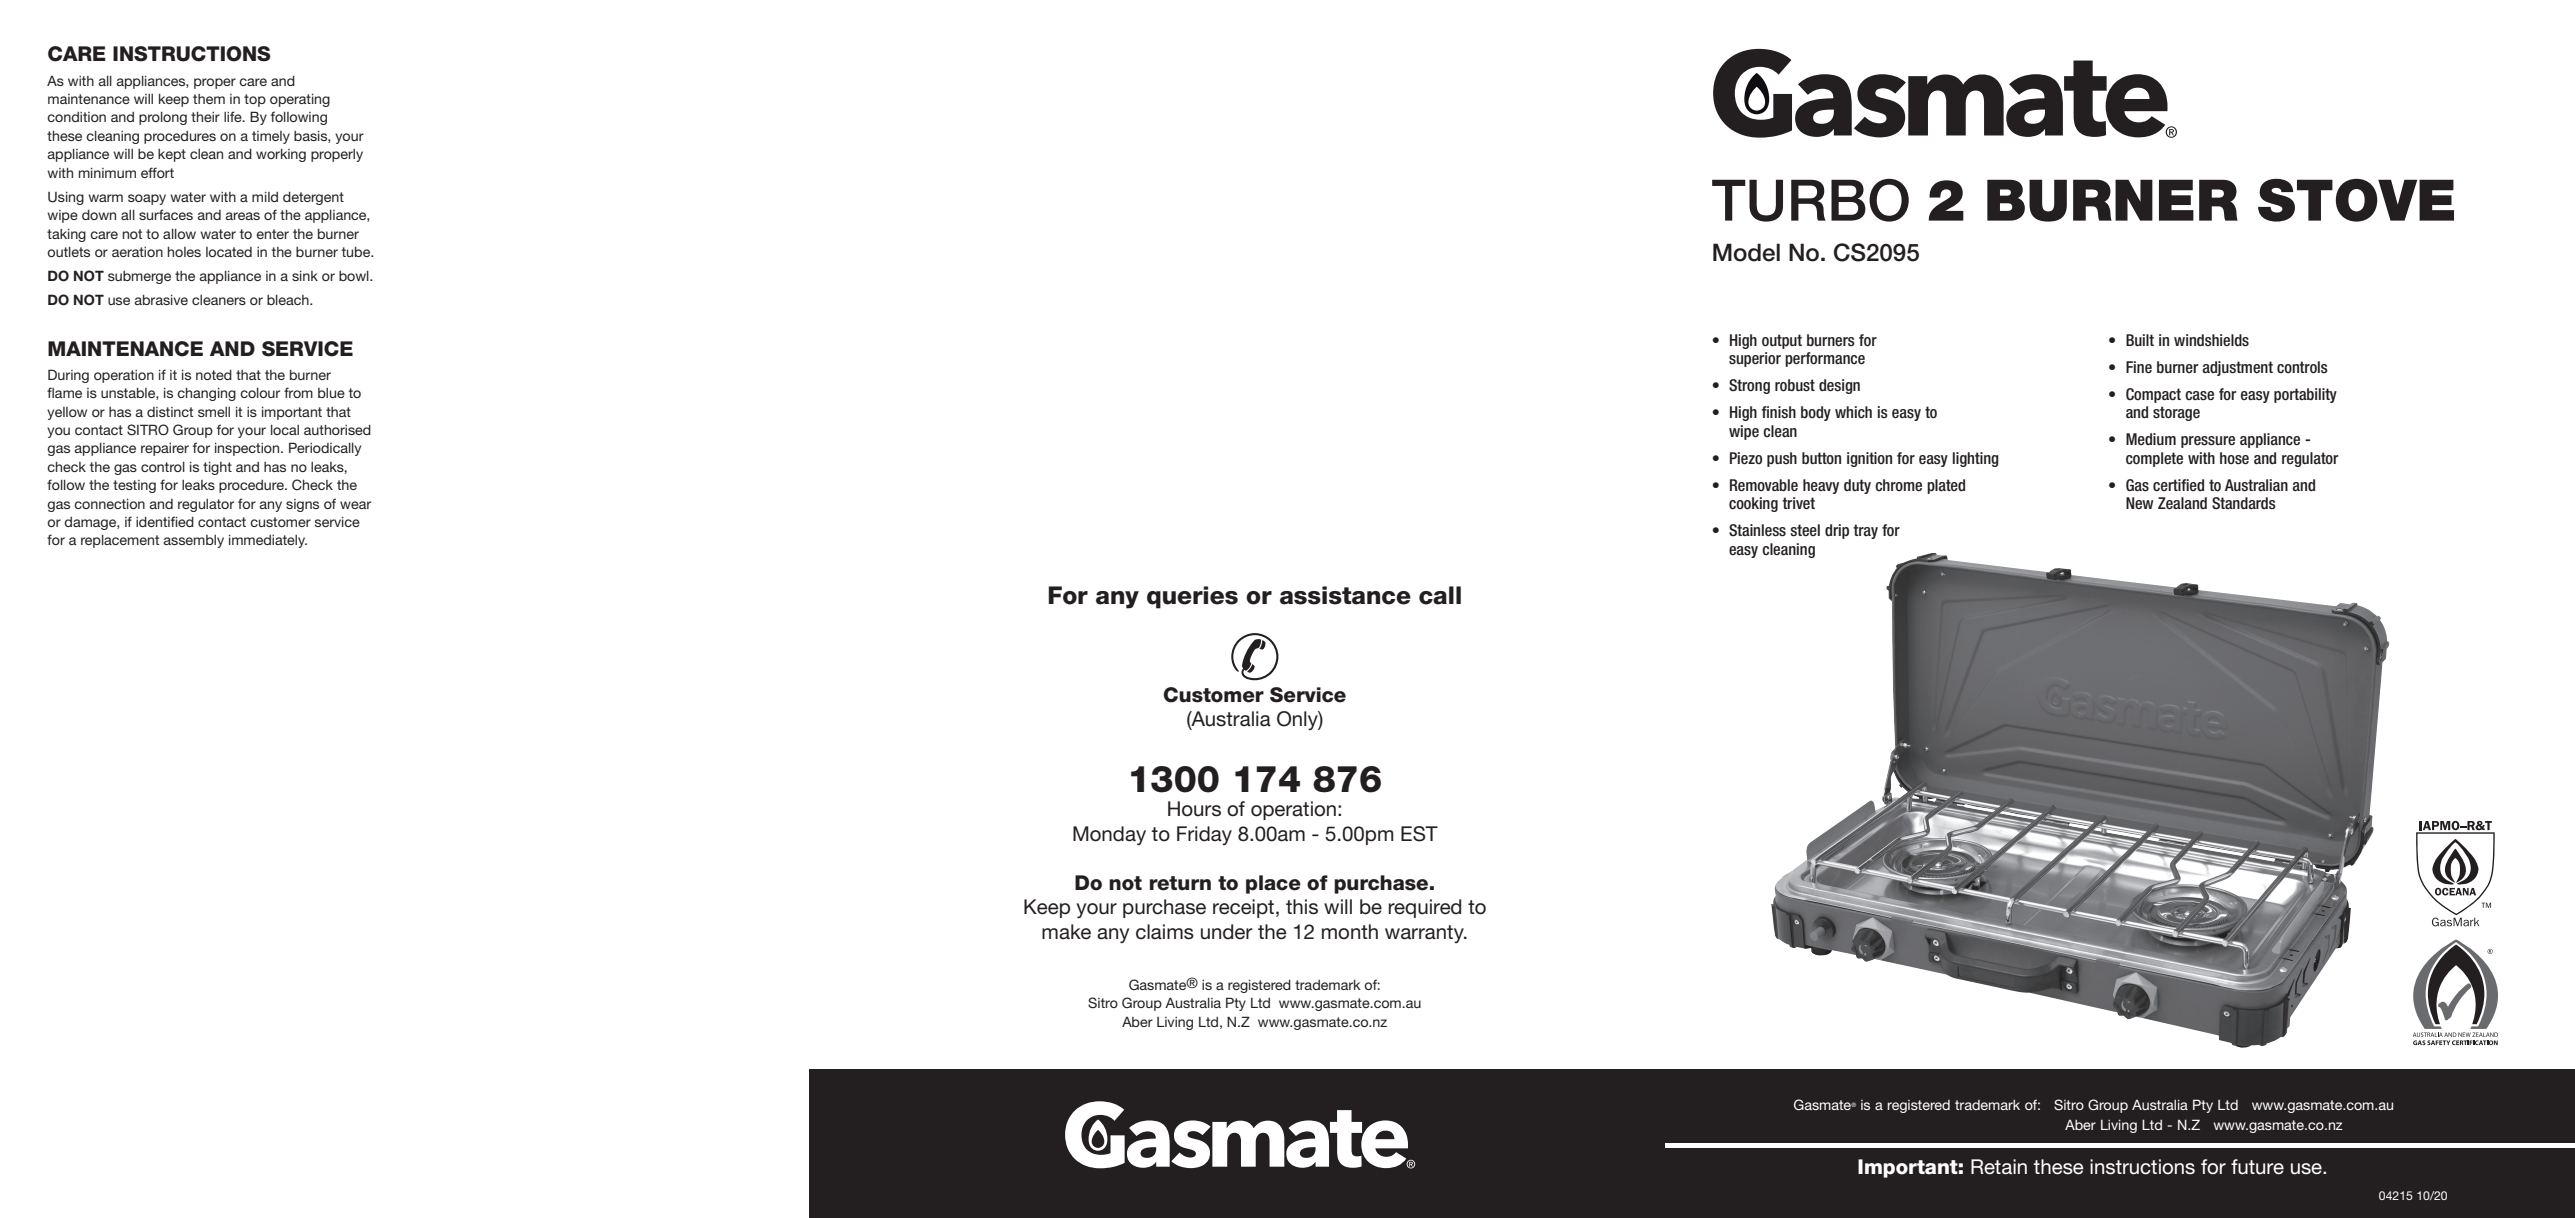 This screenshot has height=1218, width=2575. What do you see at coordinates (1999, 1167) in the screenshot?
I see `Retain` at bounding box center [1999, 1167].
